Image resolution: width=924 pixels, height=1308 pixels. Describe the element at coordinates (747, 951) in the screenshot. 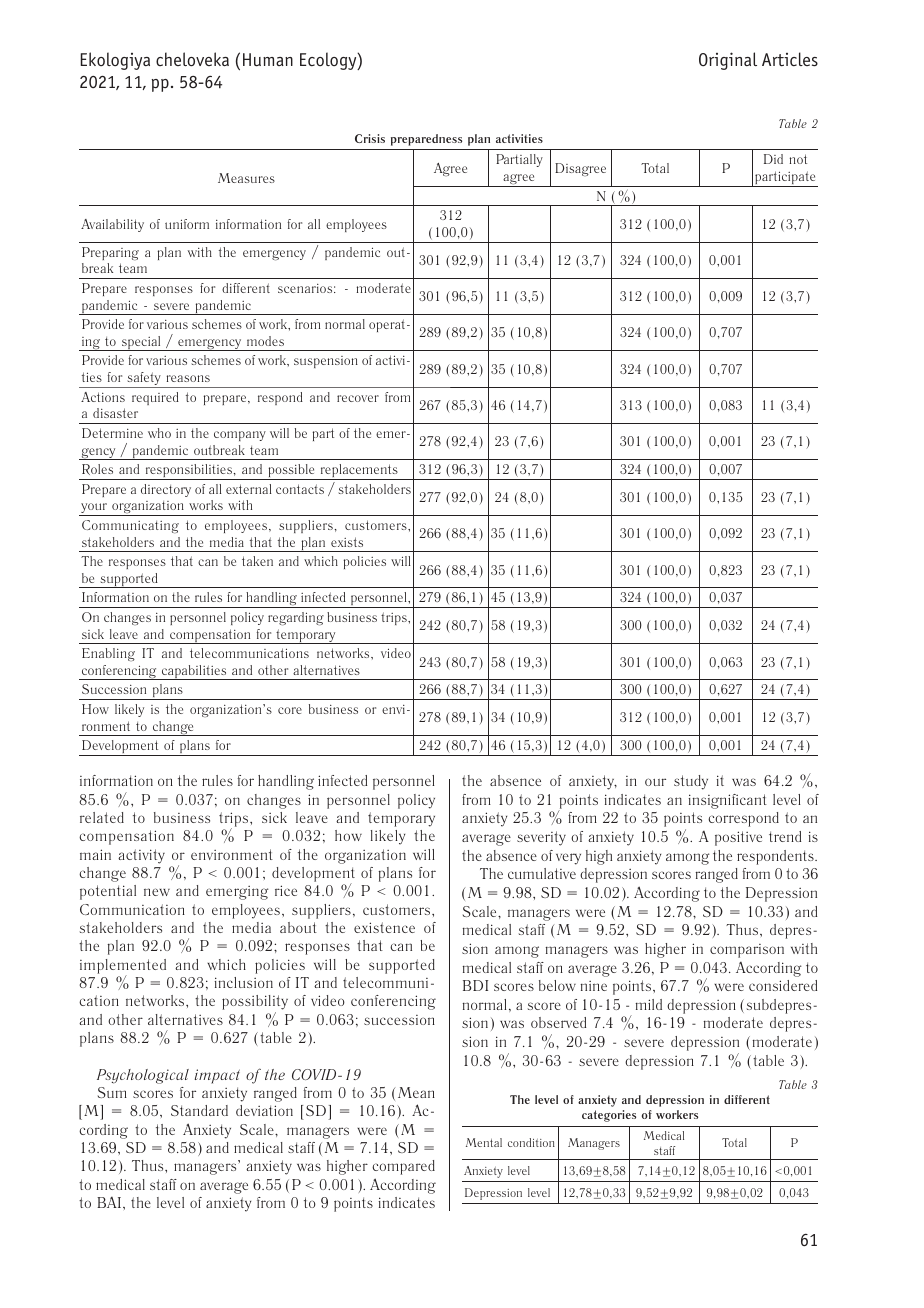

I see `comparison` at that location.
